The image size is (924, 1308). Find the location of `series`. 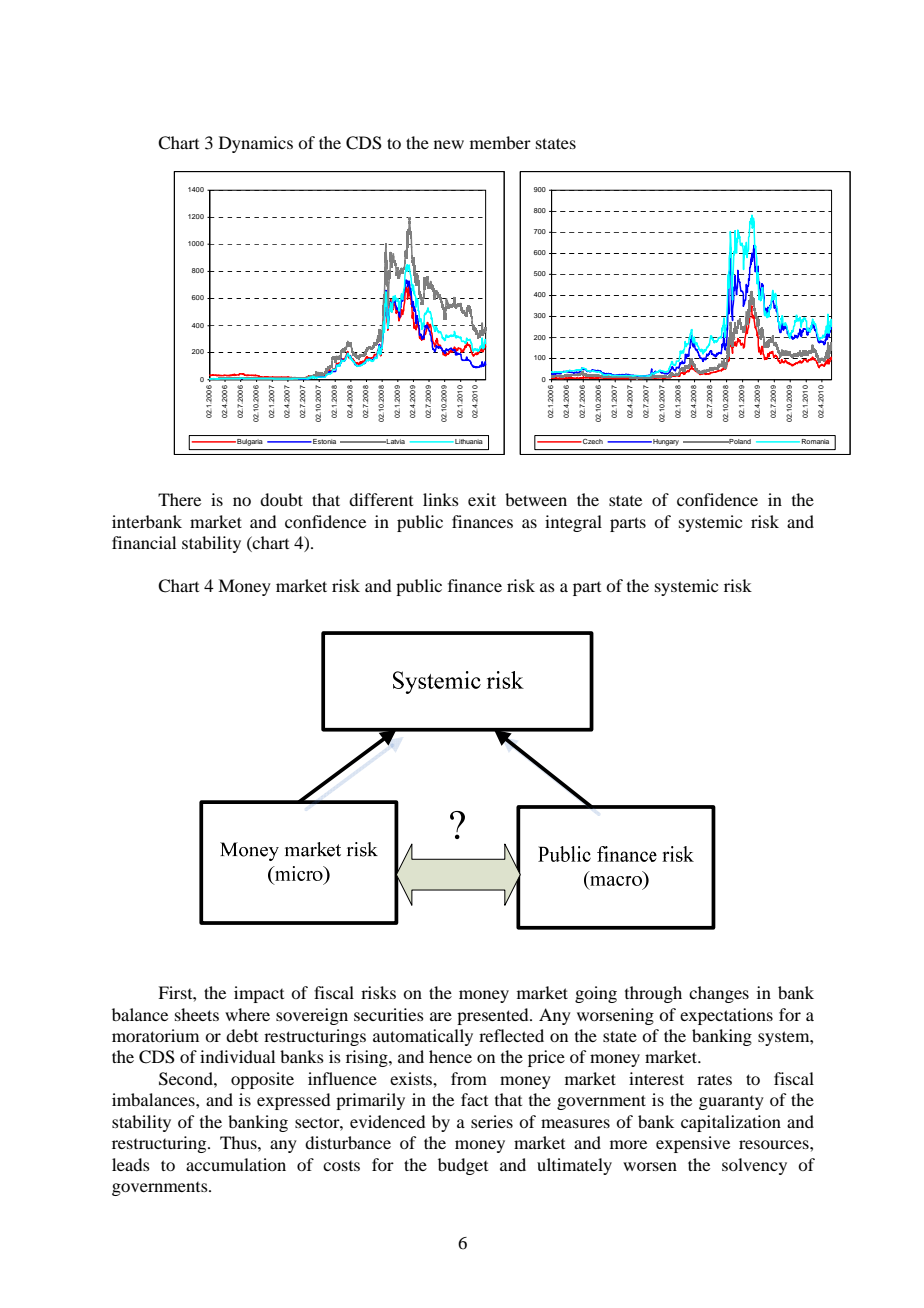

series is located at coordinates (492, 1121).
